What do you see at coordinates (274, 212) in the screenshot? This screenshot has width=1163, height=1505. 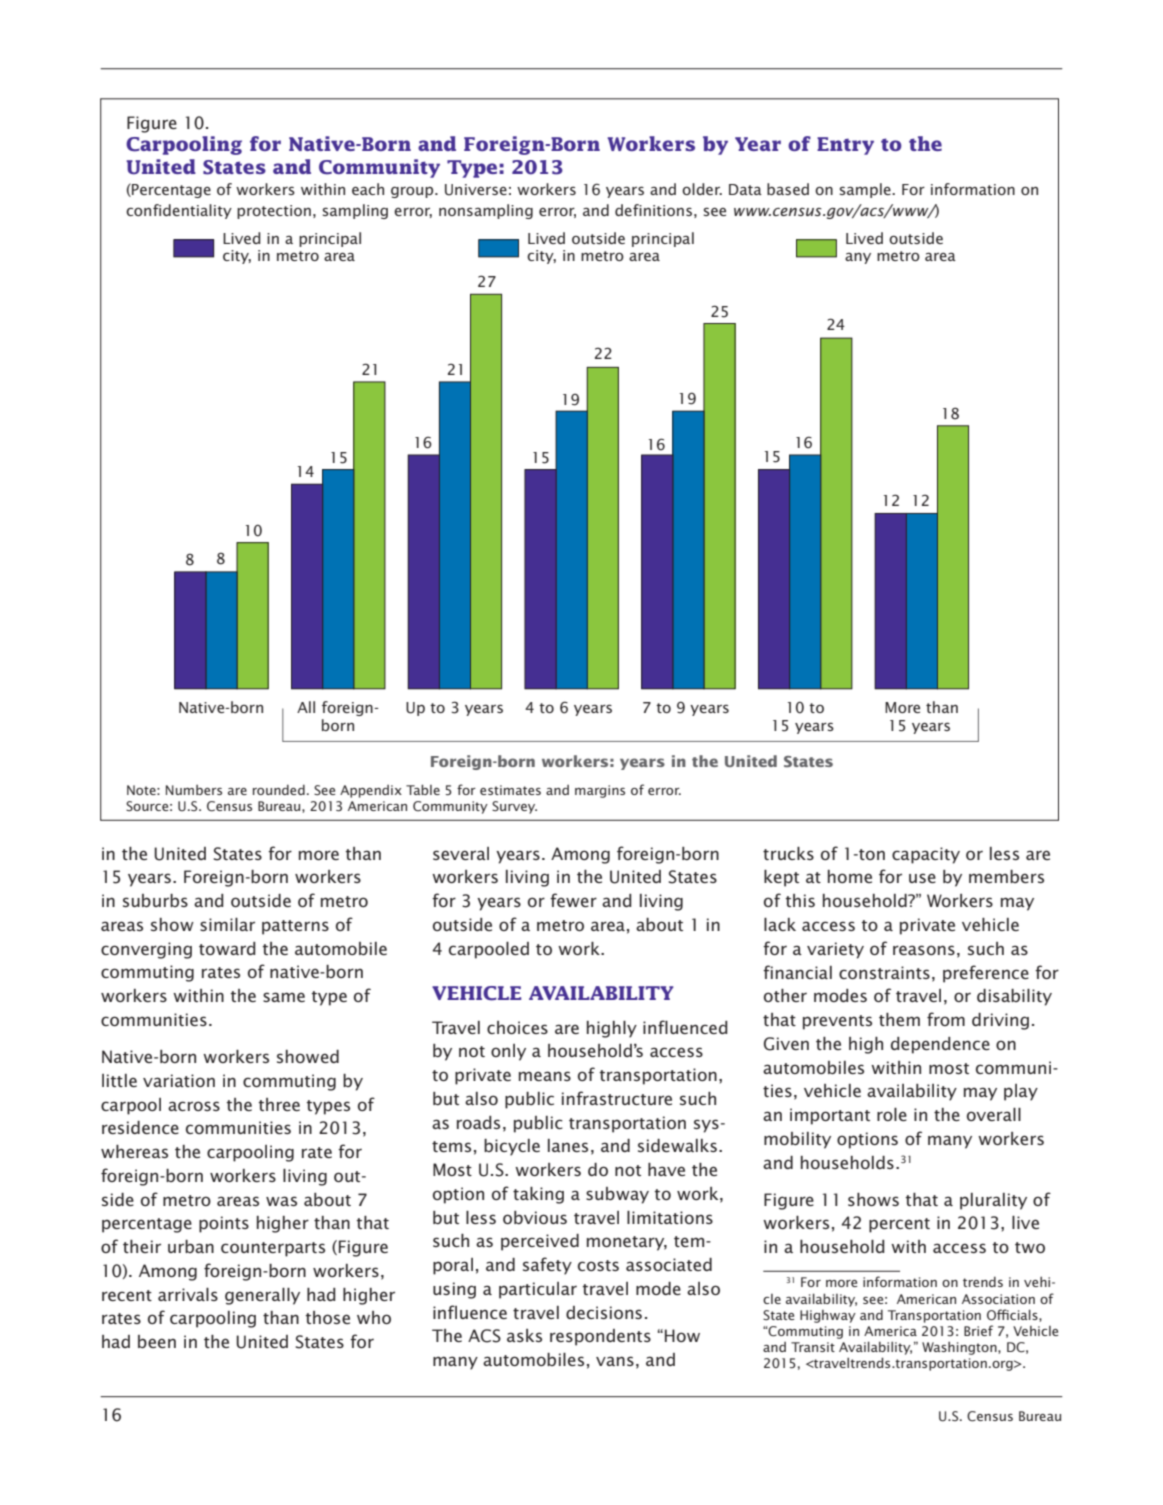 I see `protection` at bounding box center [274, 212].
